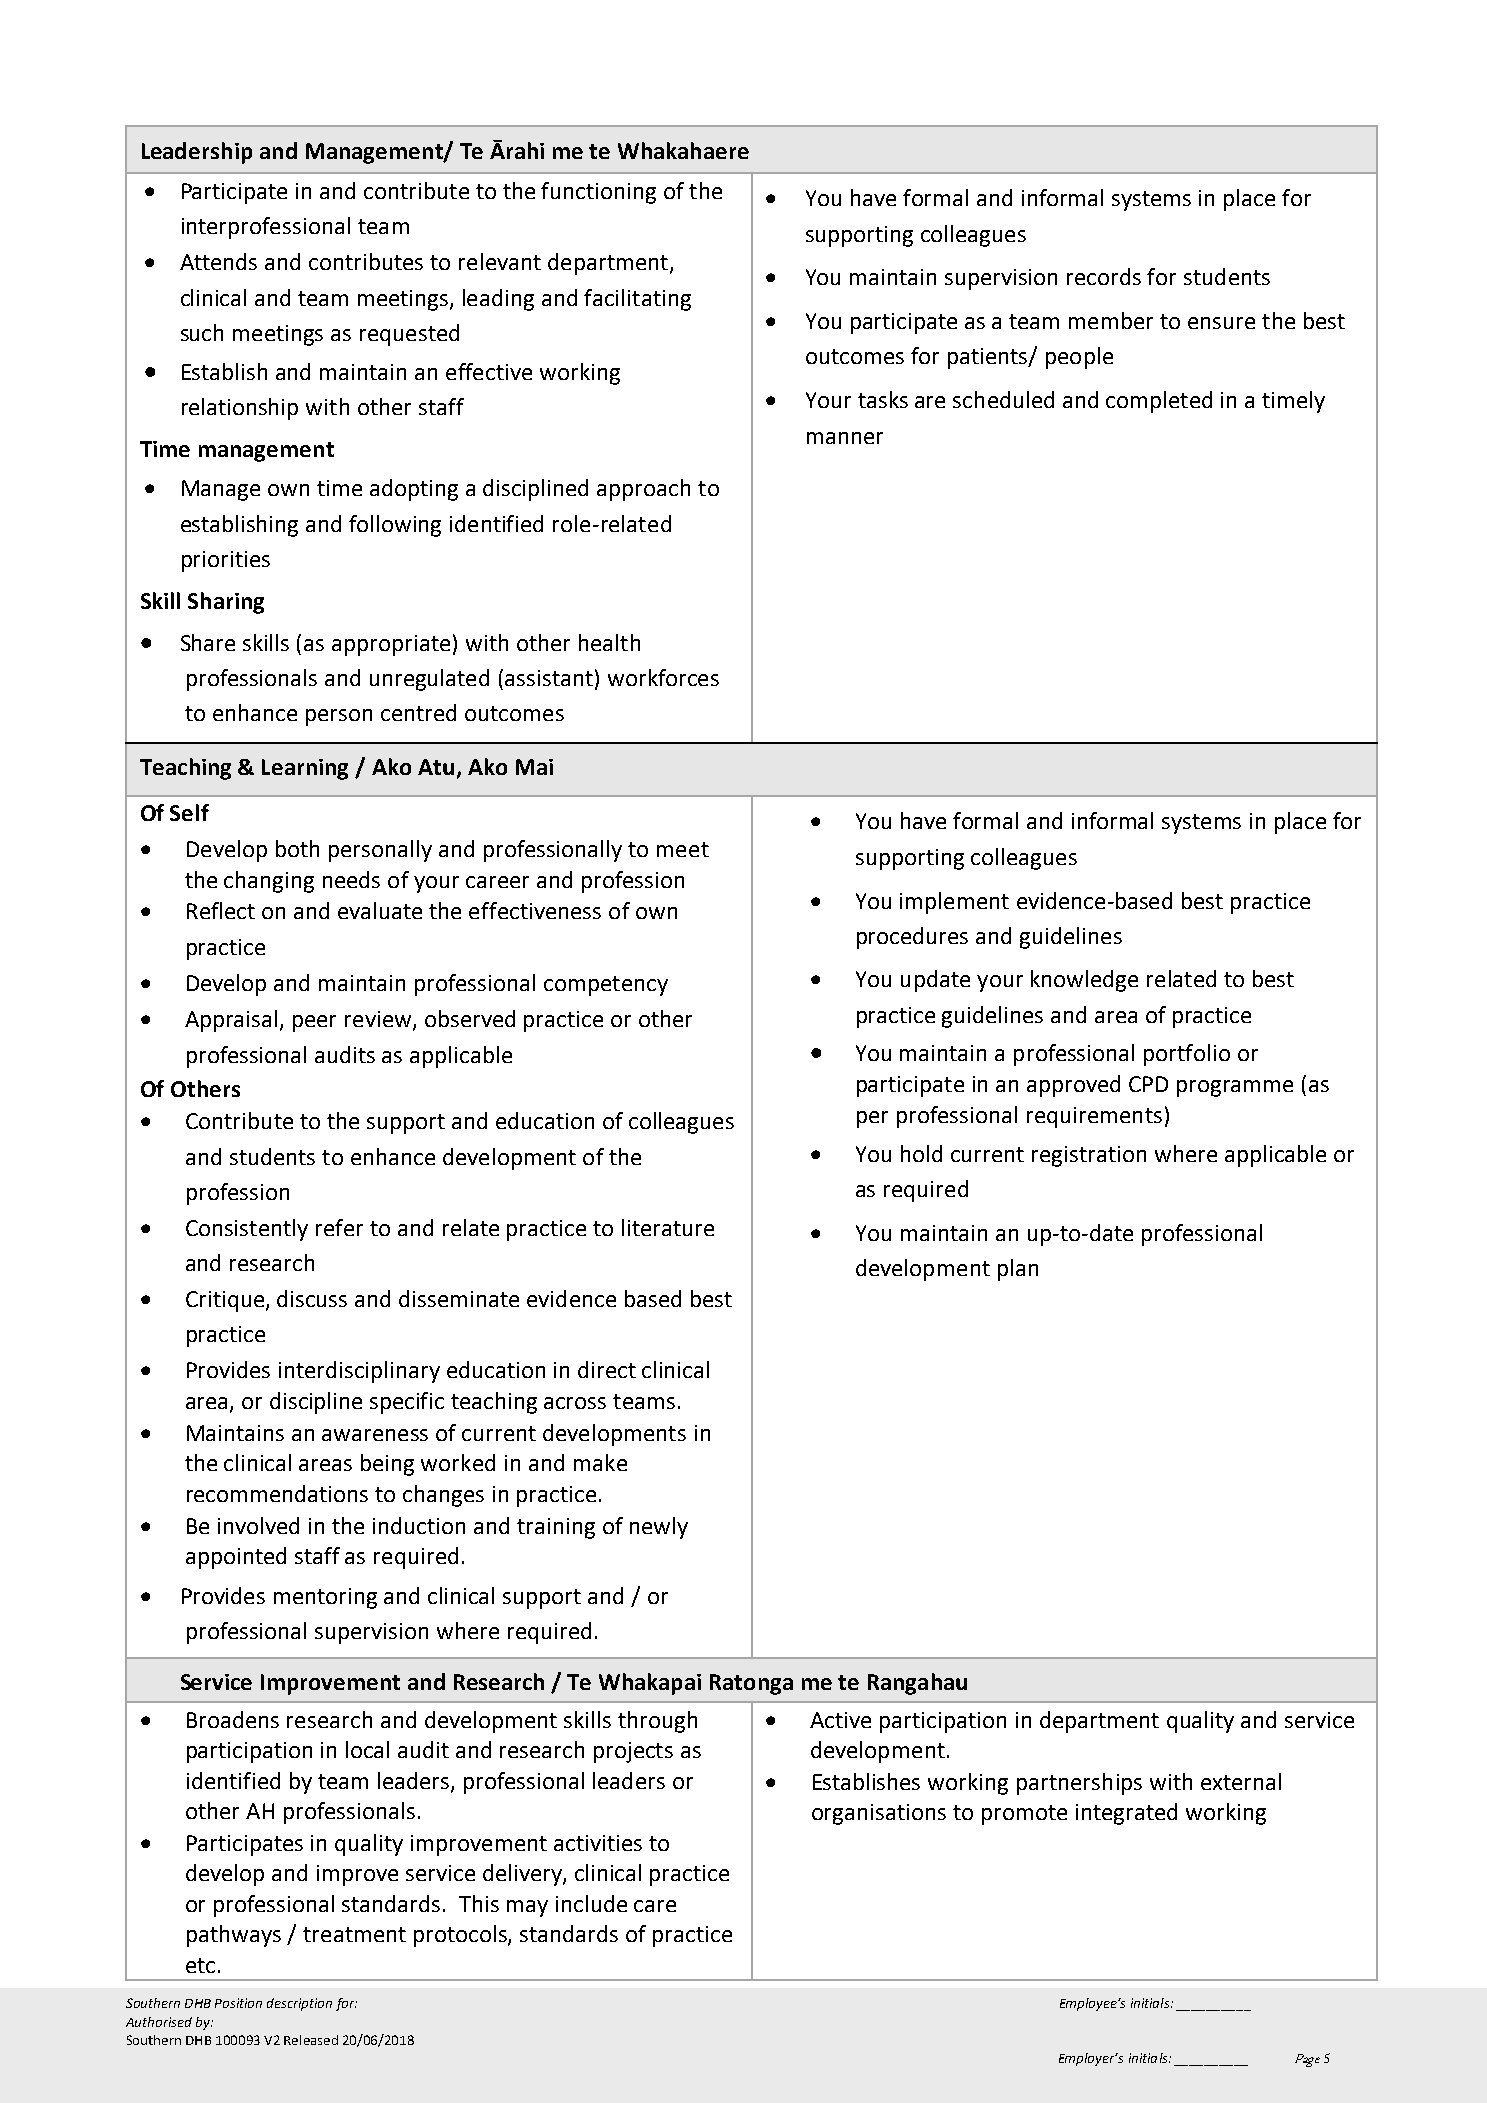 This page has height=2103, width=1487. I want to click on requirements, so click(1094, 1117).
